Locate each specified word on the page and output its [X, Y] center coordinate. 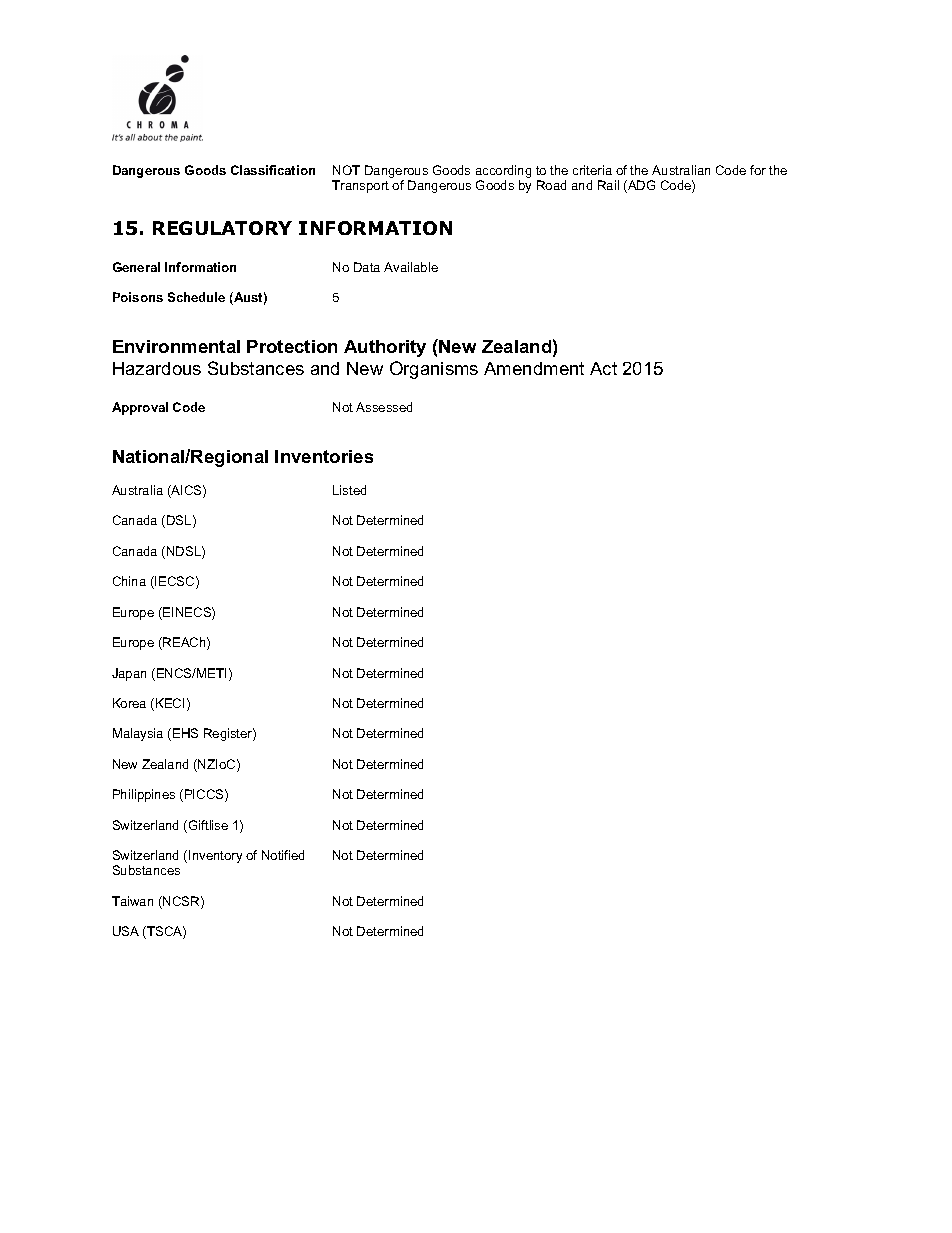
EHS [185, 733]
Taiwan [132, 901]
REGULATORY [222, 228]
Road [551, 185]
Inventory [215, 856]
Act [603, 368]
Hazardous [157, 368]
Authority [385, 348]
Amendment [534, 368]
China [129, 581]
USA [126, 931]
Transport [360, 186]
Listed [349, 490]
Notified [283, 855]
